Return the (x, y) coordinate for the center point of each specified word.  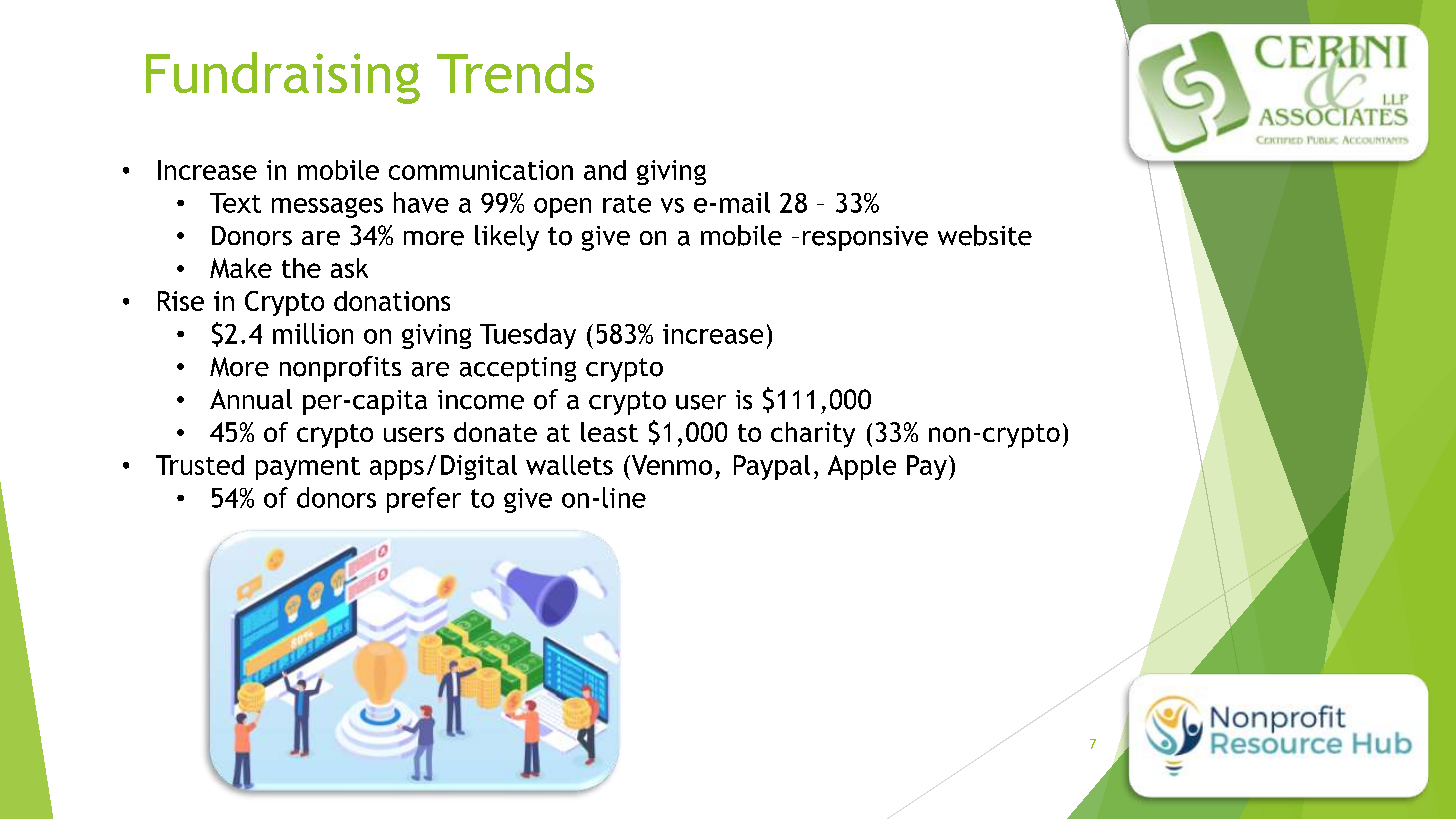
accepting (518, 369)
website (985, 235)
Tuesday (528, 336)
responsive (865, 238)
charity (813, 435)
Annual (251, 399)
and (605, 170)
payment (308, 468)
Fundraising (283, 78)
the (301, 268)
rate (627, 204)
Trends (515, 72)
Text (235, 203)
